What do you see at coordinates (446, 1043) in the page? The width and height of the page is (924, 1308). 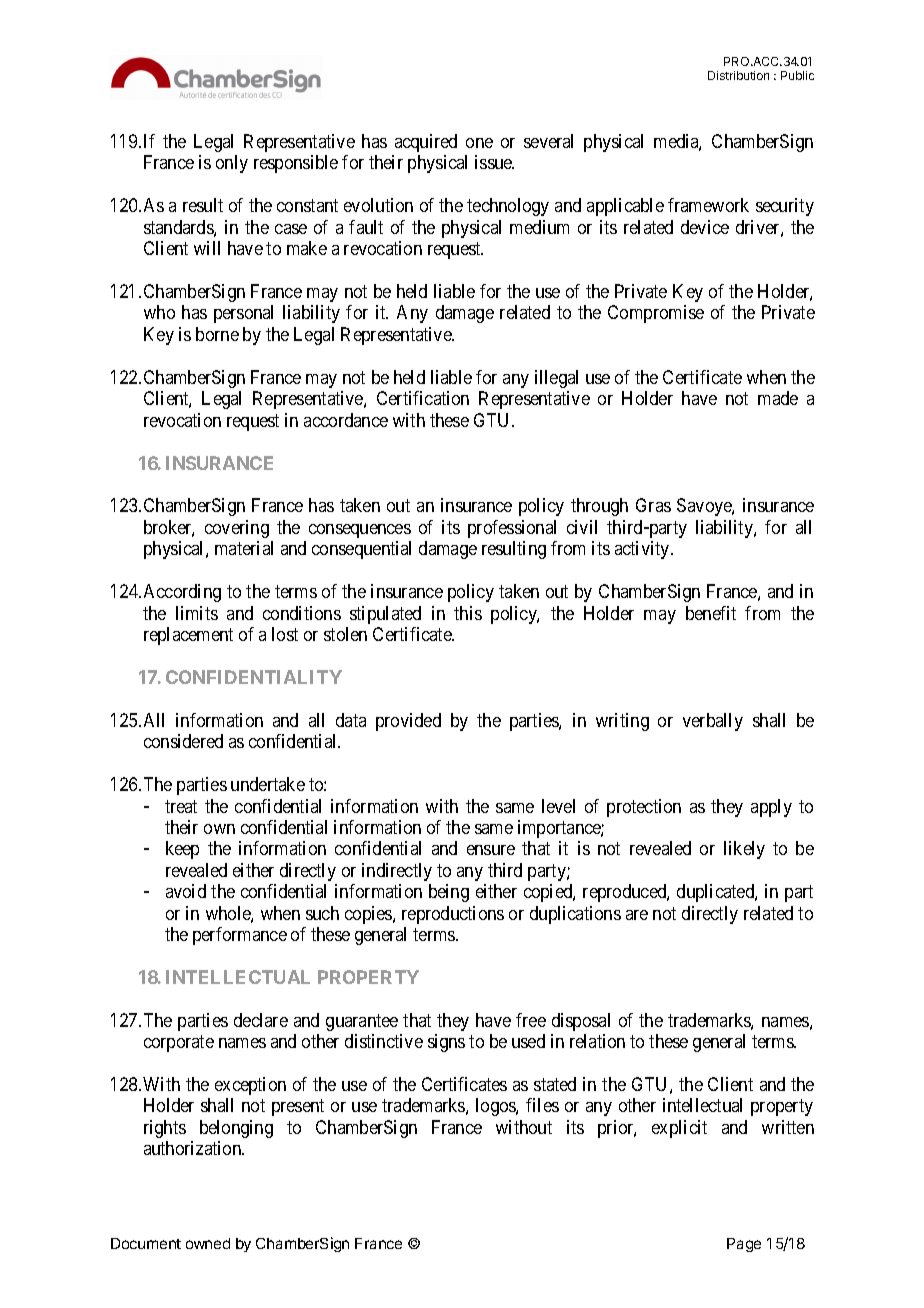 I see `signs` at bounding box center [446, 1043].
